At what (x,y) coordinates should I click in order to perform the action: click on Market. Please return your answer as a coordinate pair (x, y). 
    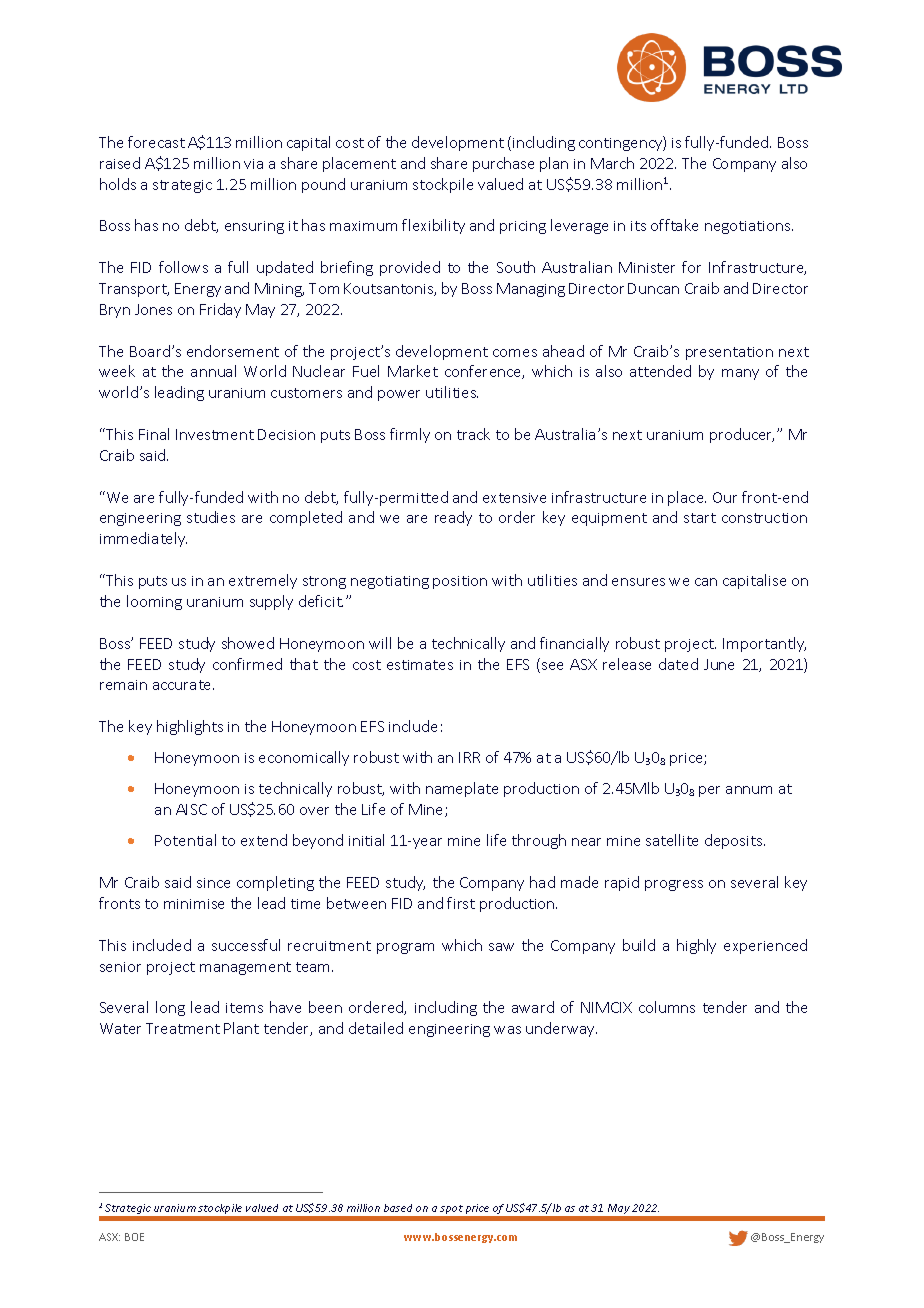
    Looking at the image, I should click on (413, 371).
